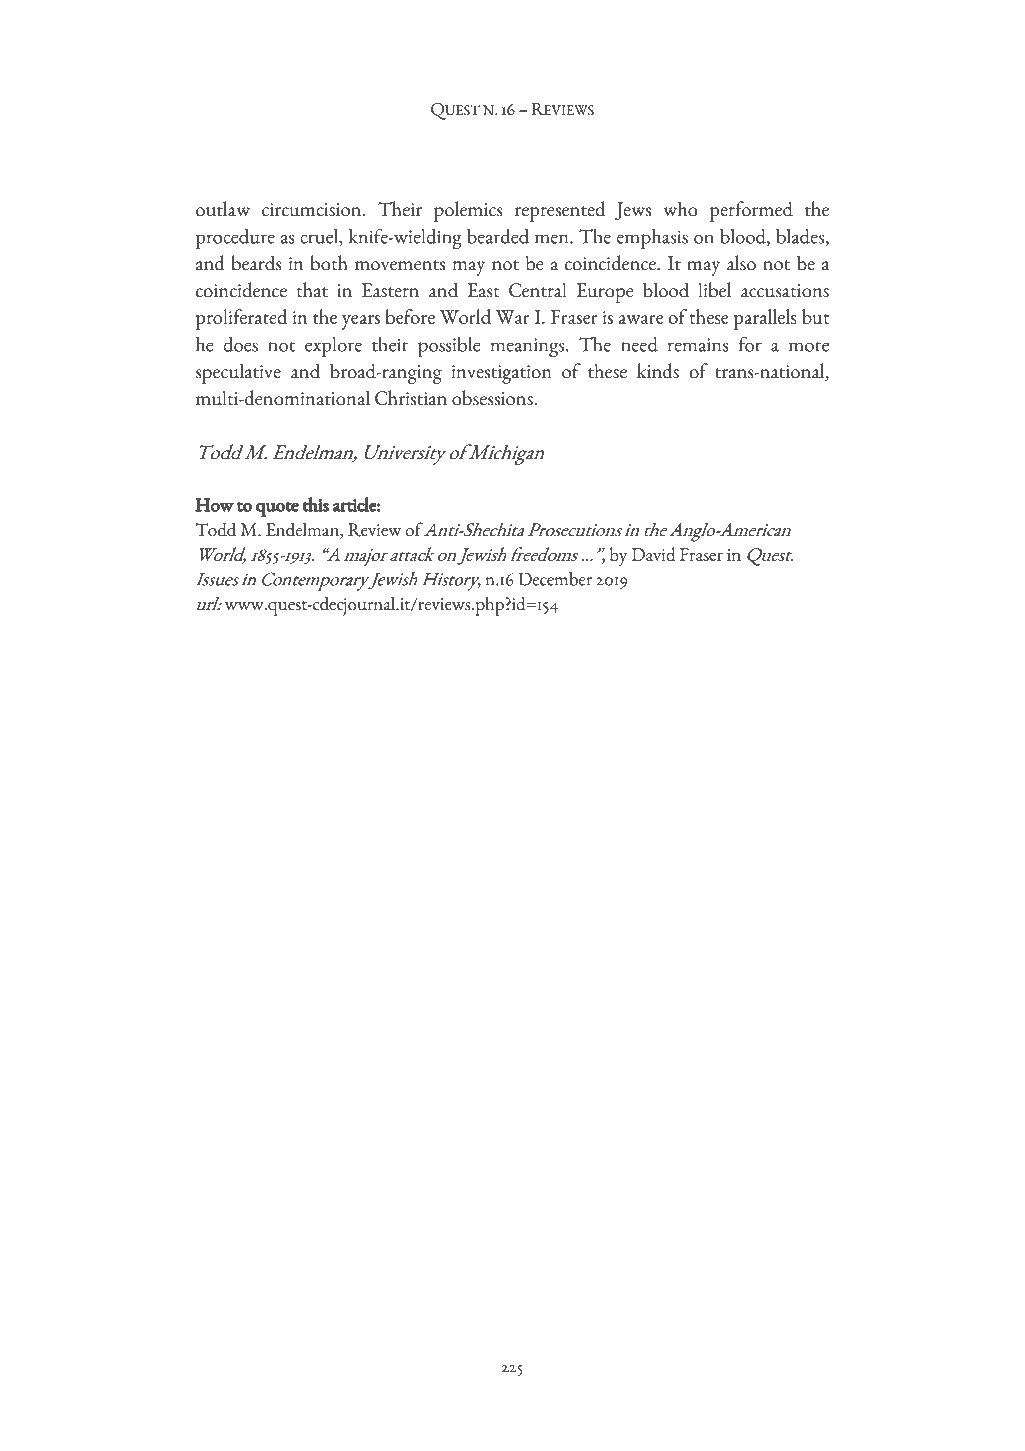 Image resolution: width=1025 pixels, height=1451 pixels. What do you see at coordinates (555, 579) in the screenshot?
I see `December` at bounding box center [555, 579].
